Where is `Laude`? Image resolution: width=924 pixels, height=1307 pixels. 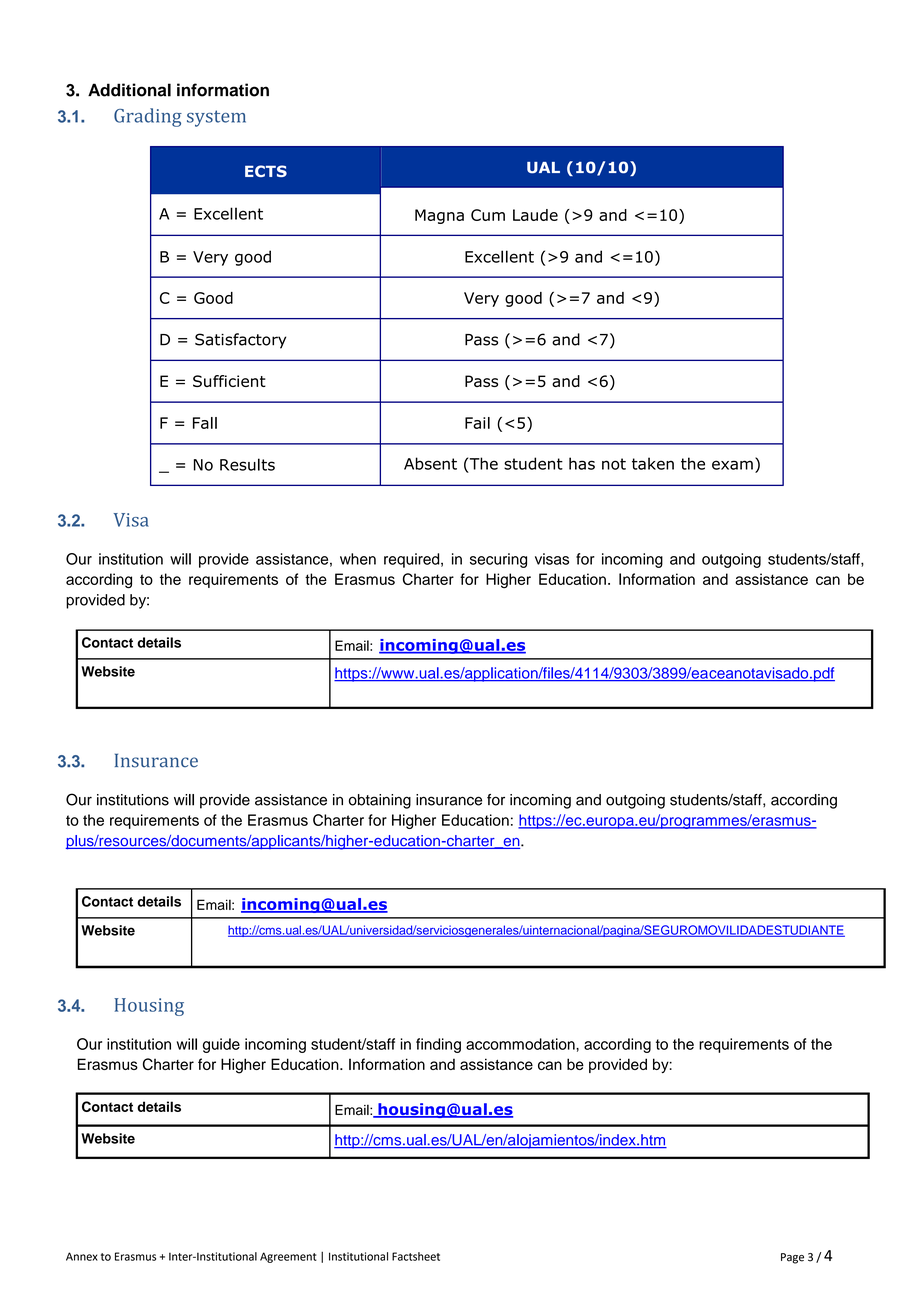
Laude is located at coordinates (535, 215).
